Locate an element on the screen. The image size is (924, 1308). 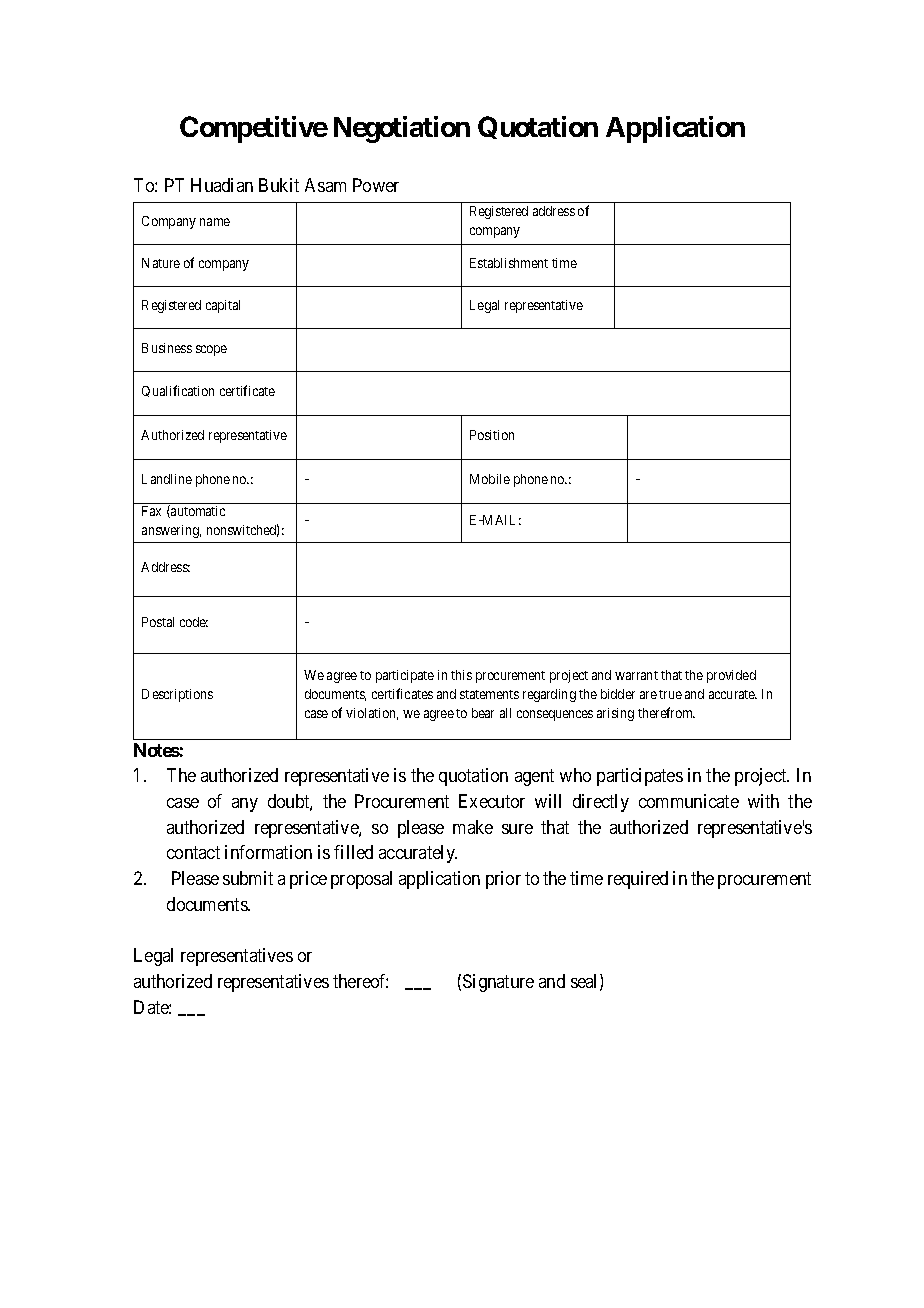
this is located at coordinates (461, 675).
